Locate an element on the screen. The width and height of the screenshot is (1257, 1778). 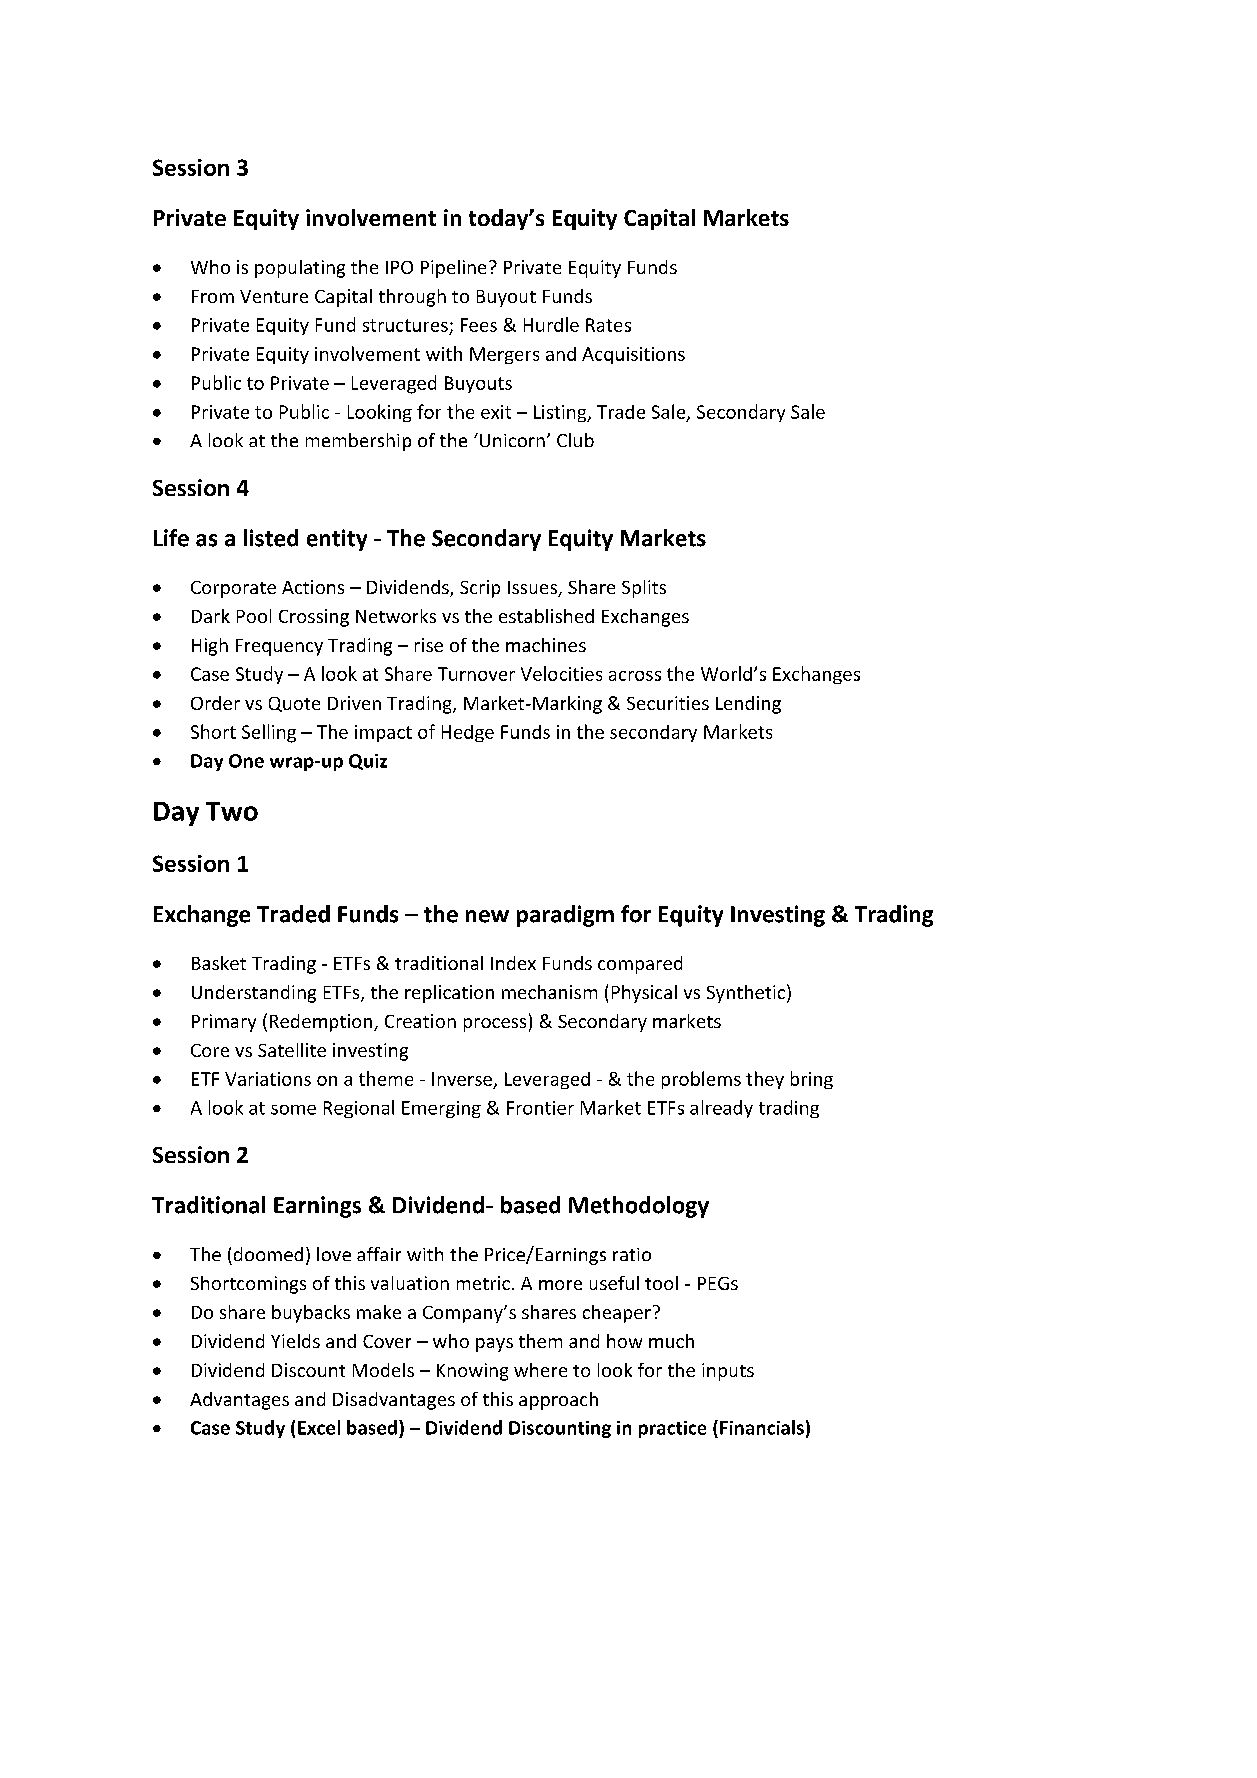
they is located at coordinates (765, 1080).
